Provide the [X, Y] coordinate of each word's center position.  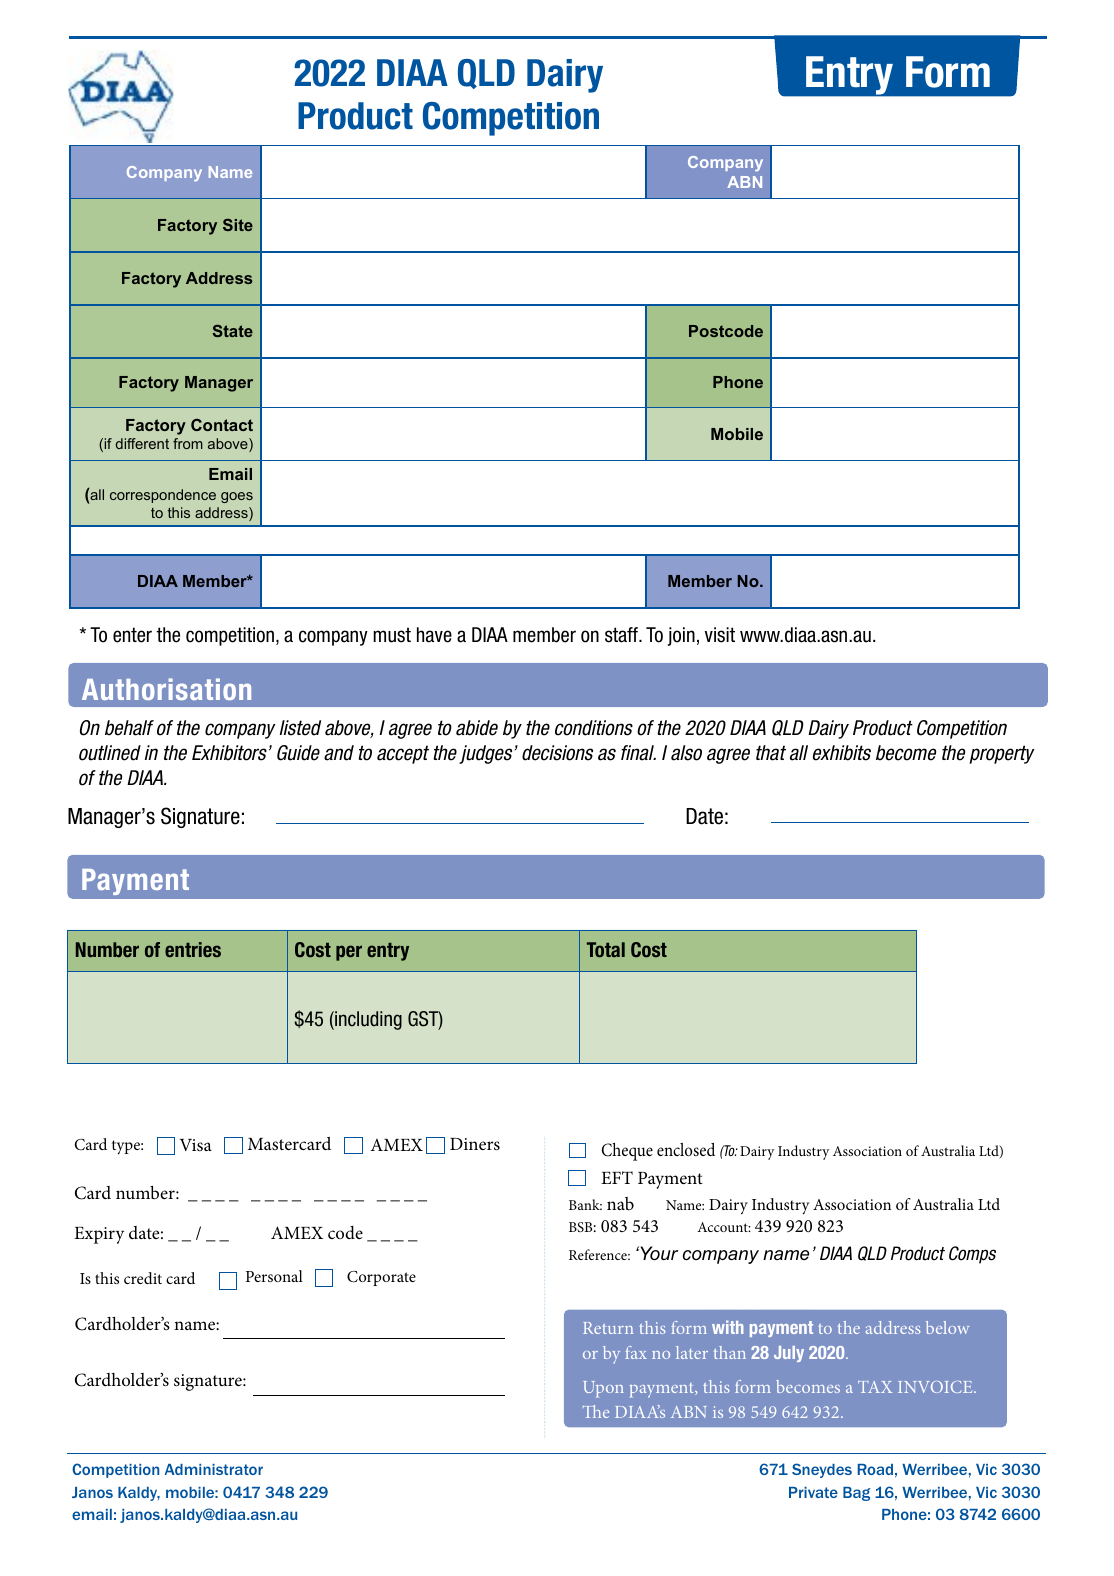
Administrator [214, 1469]
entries [193, 949]
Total [606, 949]
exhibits [842, 753]
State [233, 331]
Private [813, 1492]
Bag [856, 1494]
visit [720, 635]
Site [238, 225]
